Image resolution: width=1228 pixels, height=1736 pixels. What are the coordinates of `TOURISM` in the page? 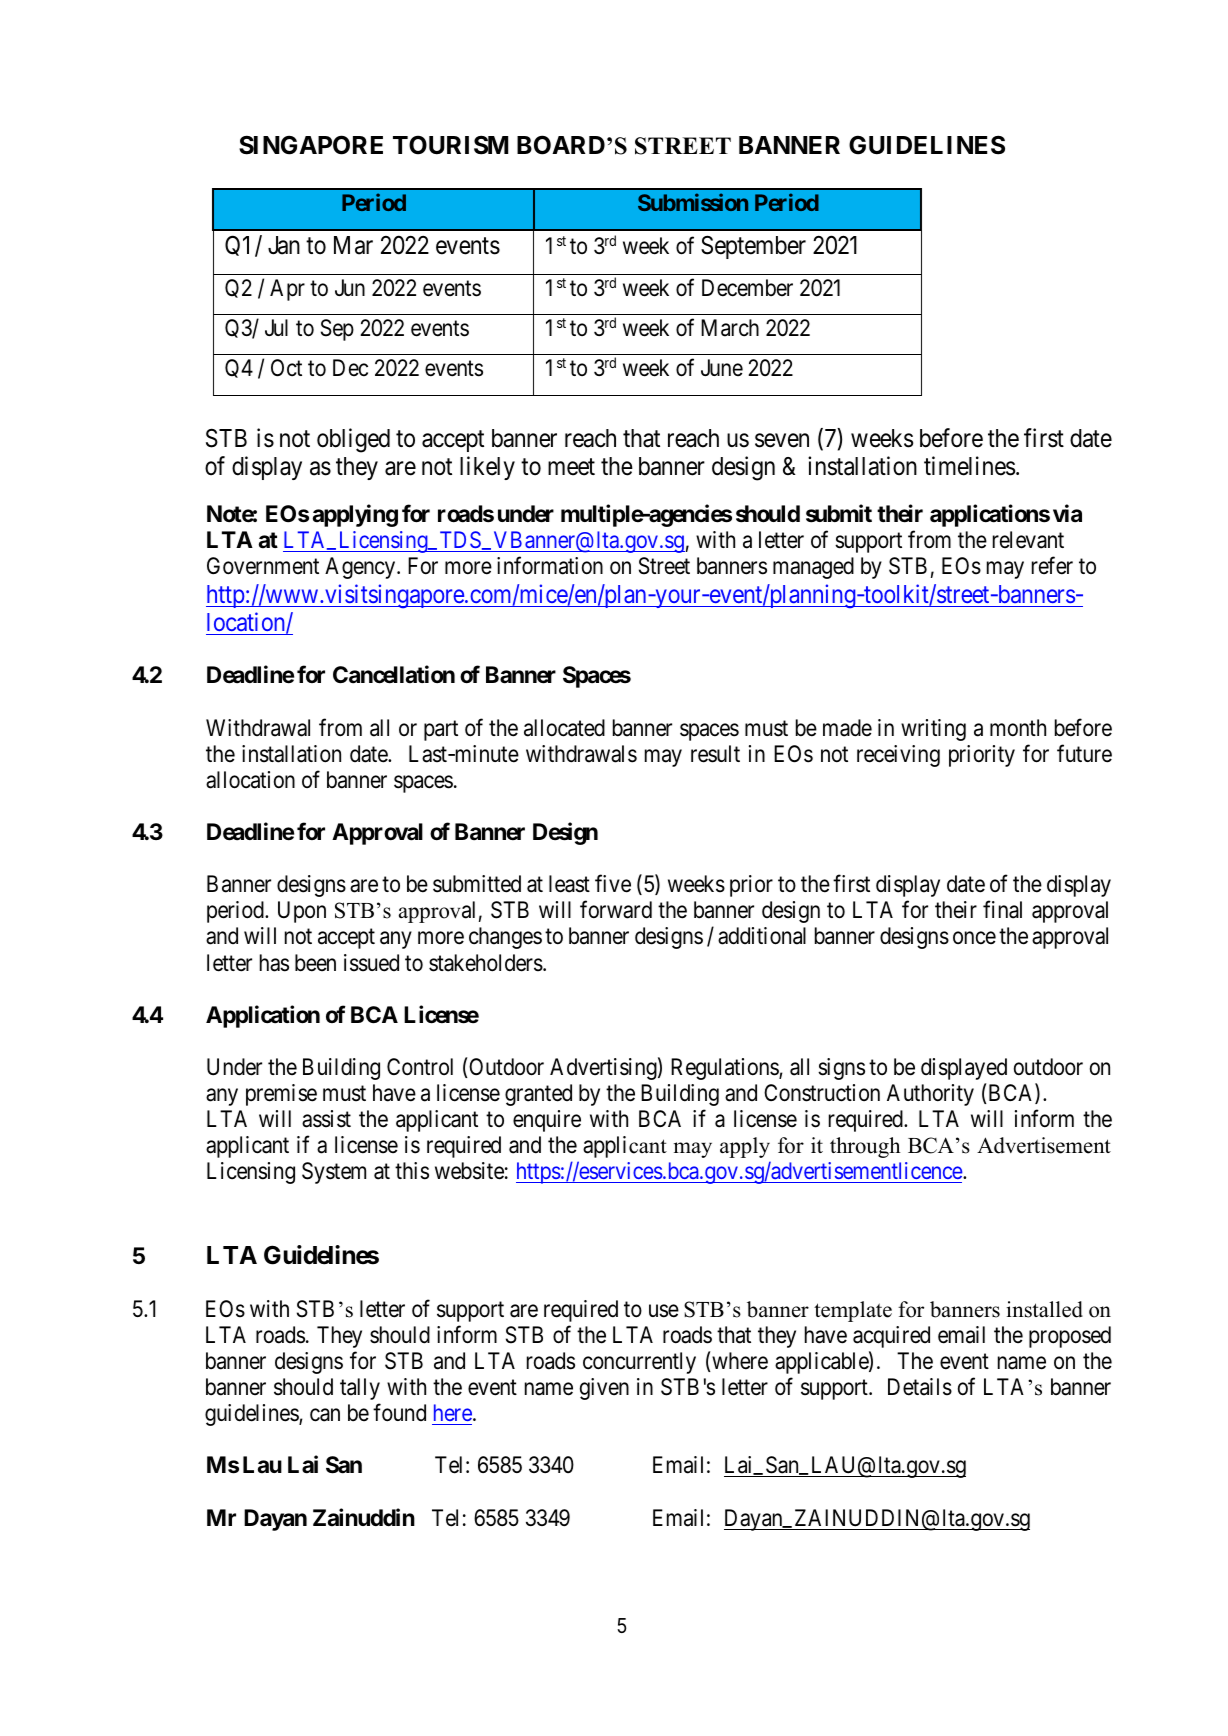 It's located at (450, 145).
